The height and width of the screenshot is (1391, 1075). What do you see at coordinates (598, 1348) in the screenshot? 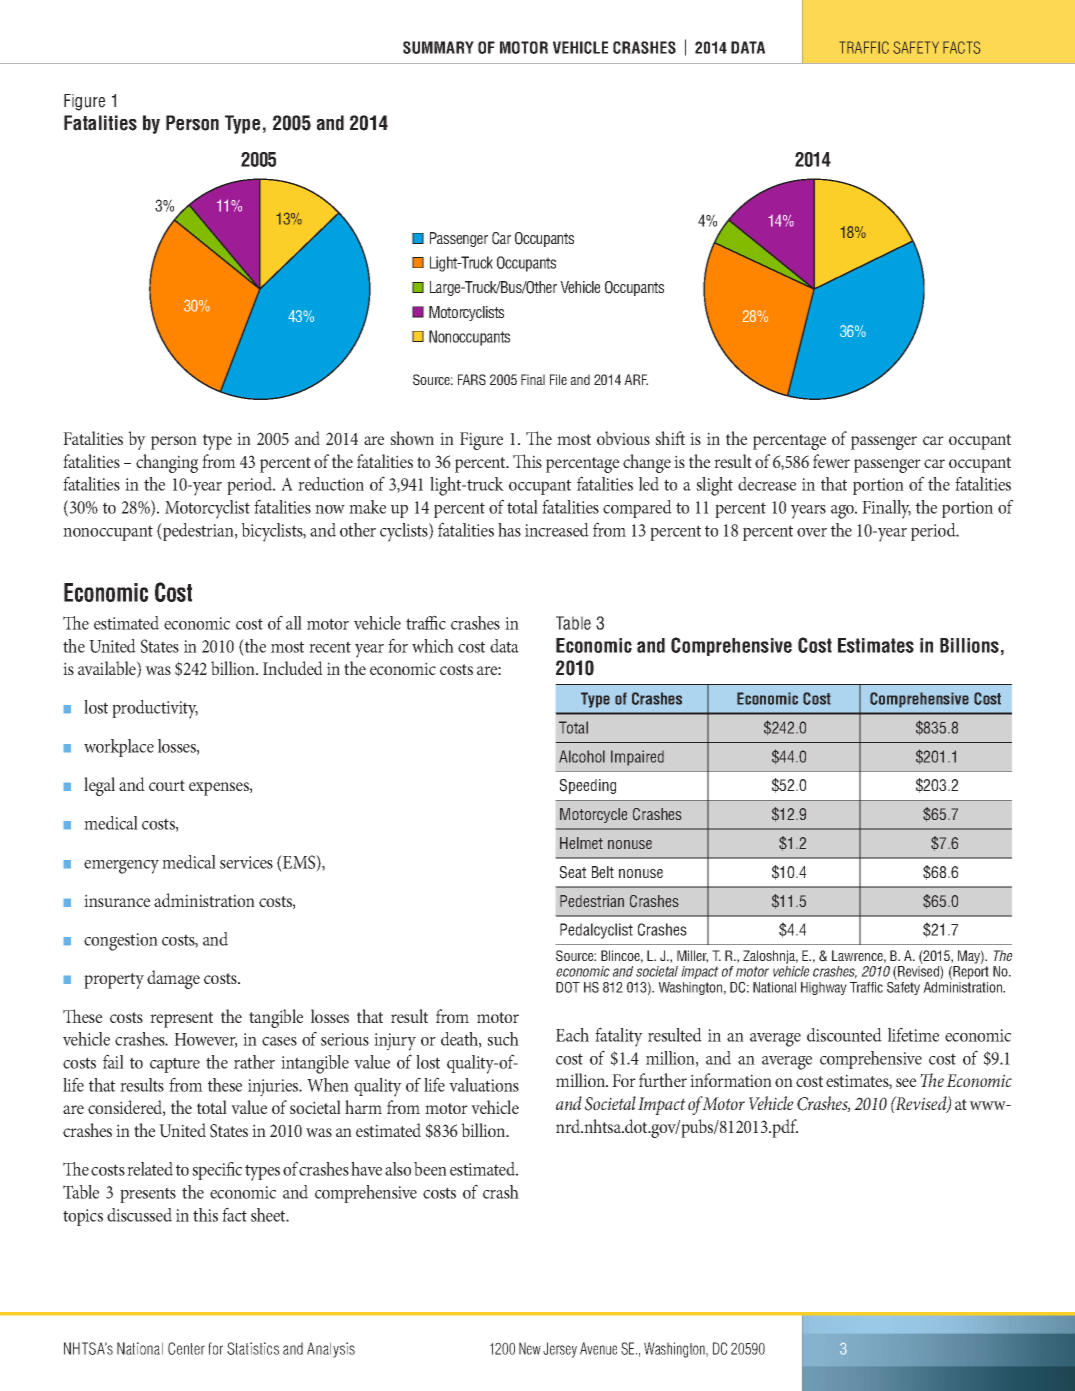
I see `Avenue` at bounding box center [598, 1348].
